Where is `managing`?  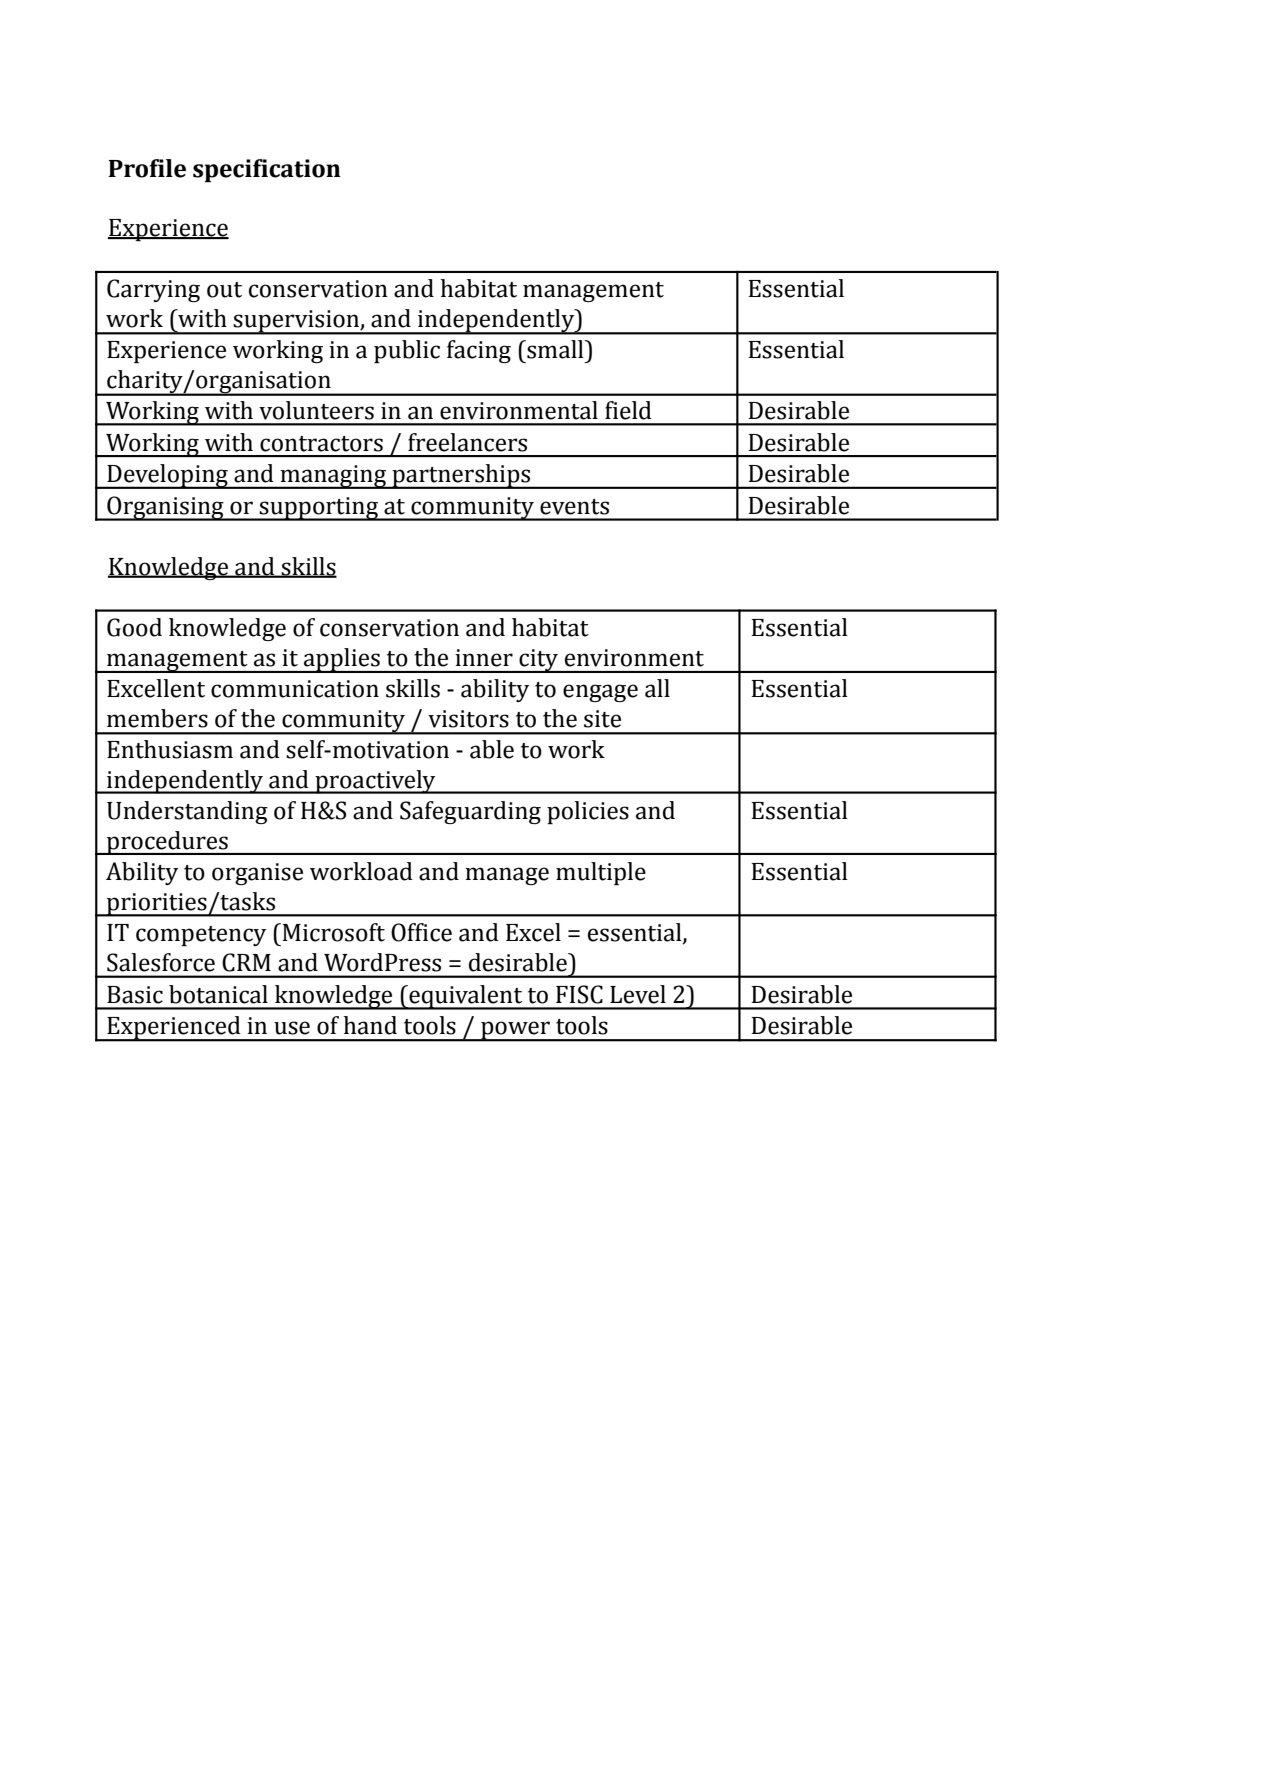
managing is located at coordinates (333, 477).
